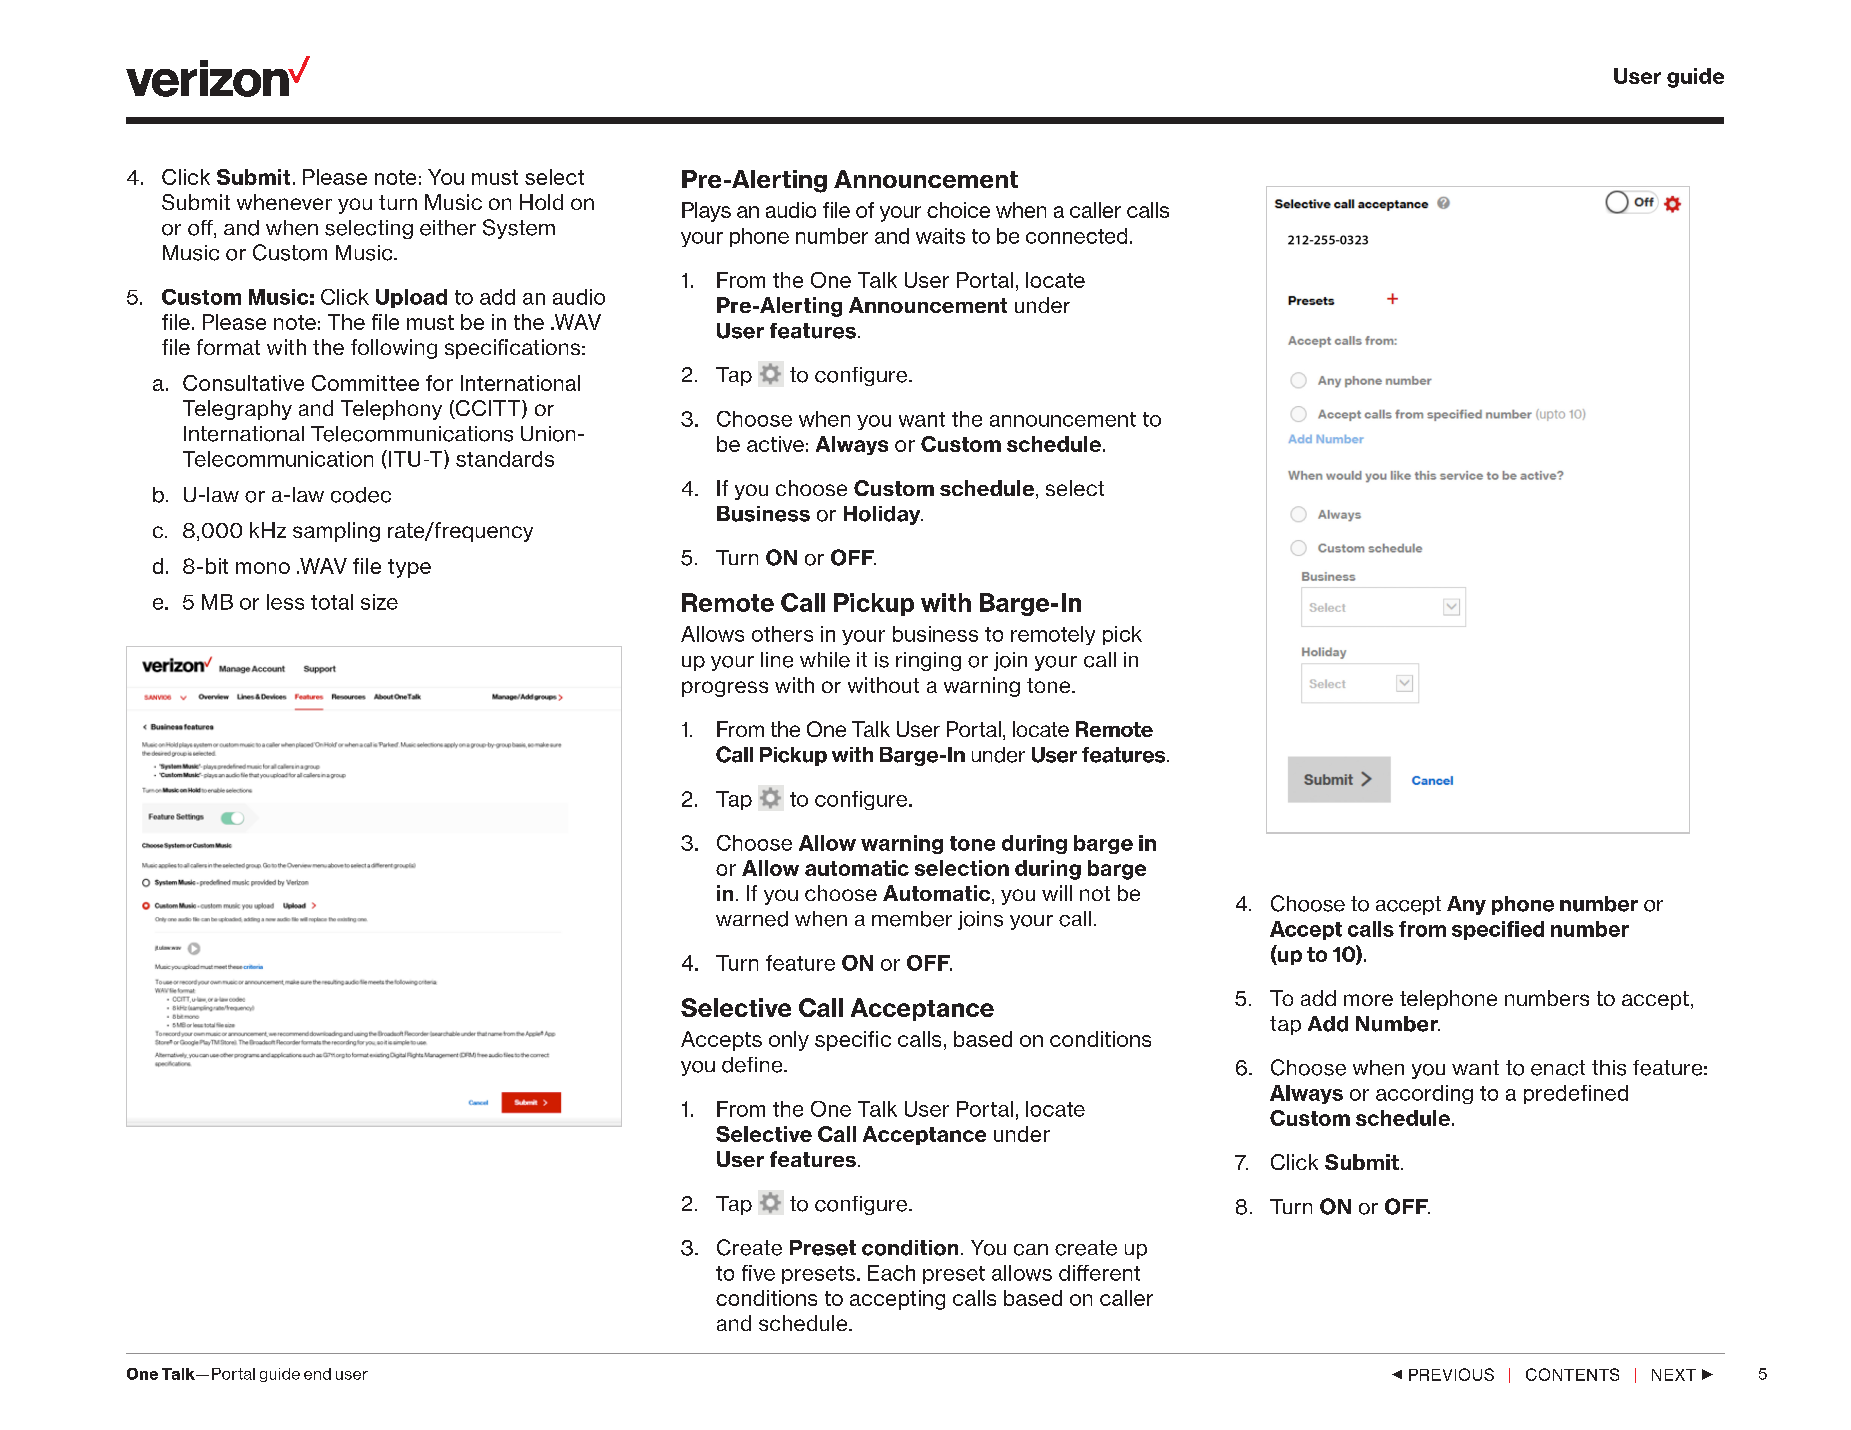 The height and width of the document is (1430, 1851). Describe the element at coordinates (1076, 236) in the document. I see `connected` at that location.
